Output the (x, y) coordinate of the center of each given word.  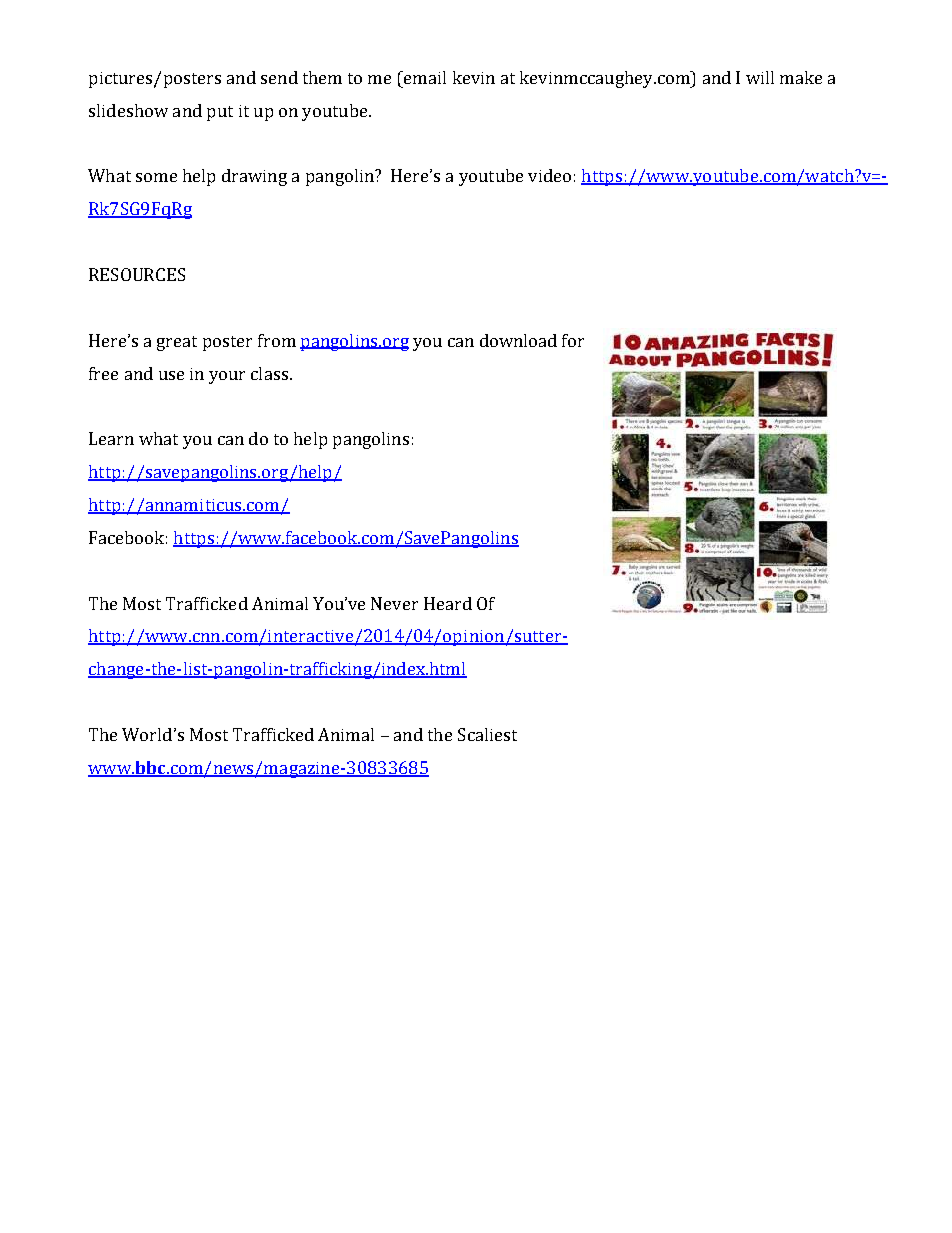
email (424, 77)
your (227, 377)
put (220, 113)
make (801, 77)
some (156, 177)
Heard (448, 603)
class (269, 373)
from (277, 340)
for (573, 340)
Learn (111, 438)
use (171, 375)
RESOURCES (137, 274)
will (760, 77)
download (518, 340)
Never (394, 603)
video (549, 175)
